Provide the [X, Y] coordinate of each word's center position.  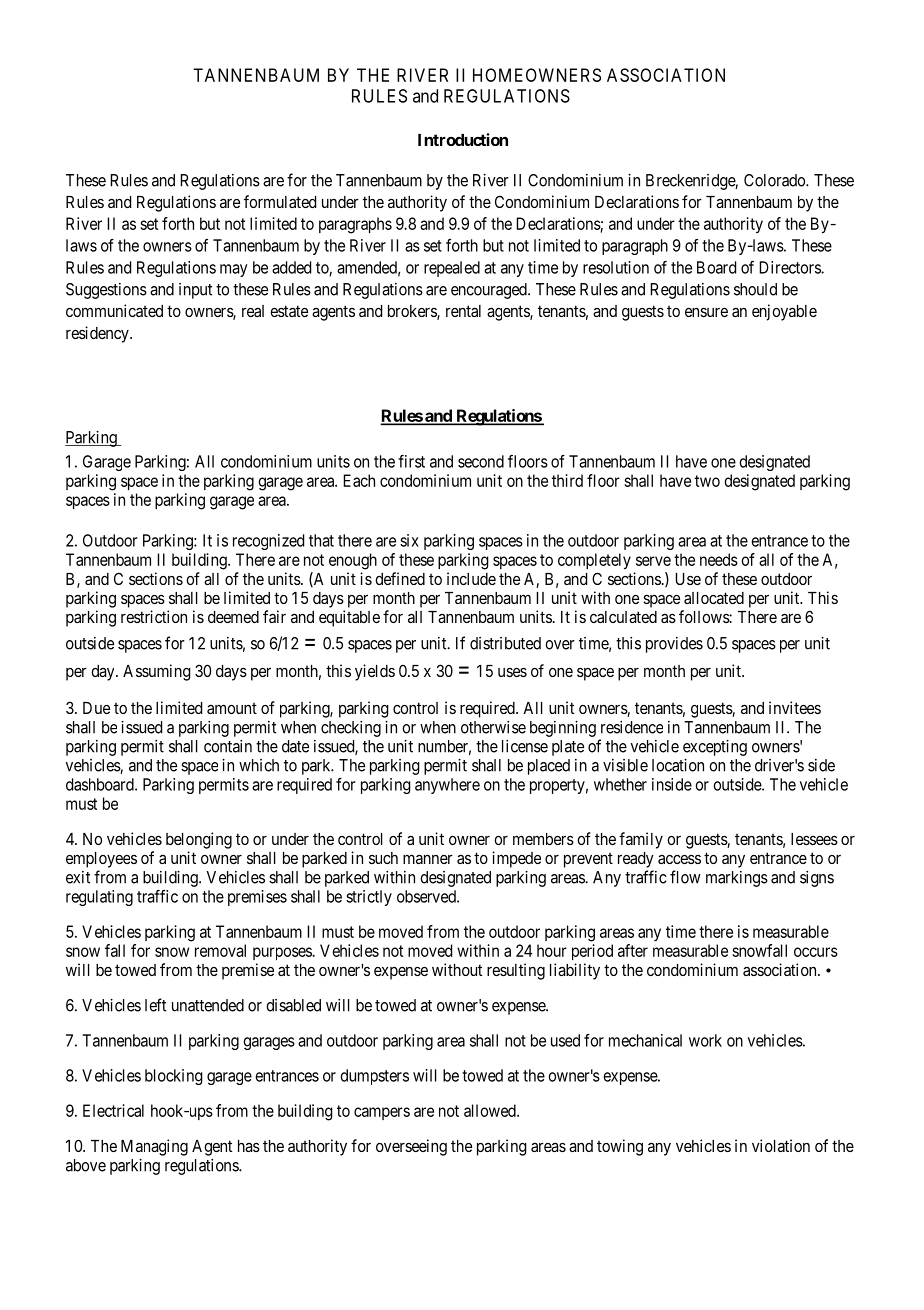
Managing [154, 1147]
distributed [505, 643]
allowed [491, 1110]
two [707, 481]
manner [428, 859]
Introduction [463, 139]
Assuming [157, 672]
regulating [99, 898]
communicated [114, 310]
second [481, 461]
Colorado [775, 180]
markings [737, 879]
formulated [280, 201]
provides [674, 645]
